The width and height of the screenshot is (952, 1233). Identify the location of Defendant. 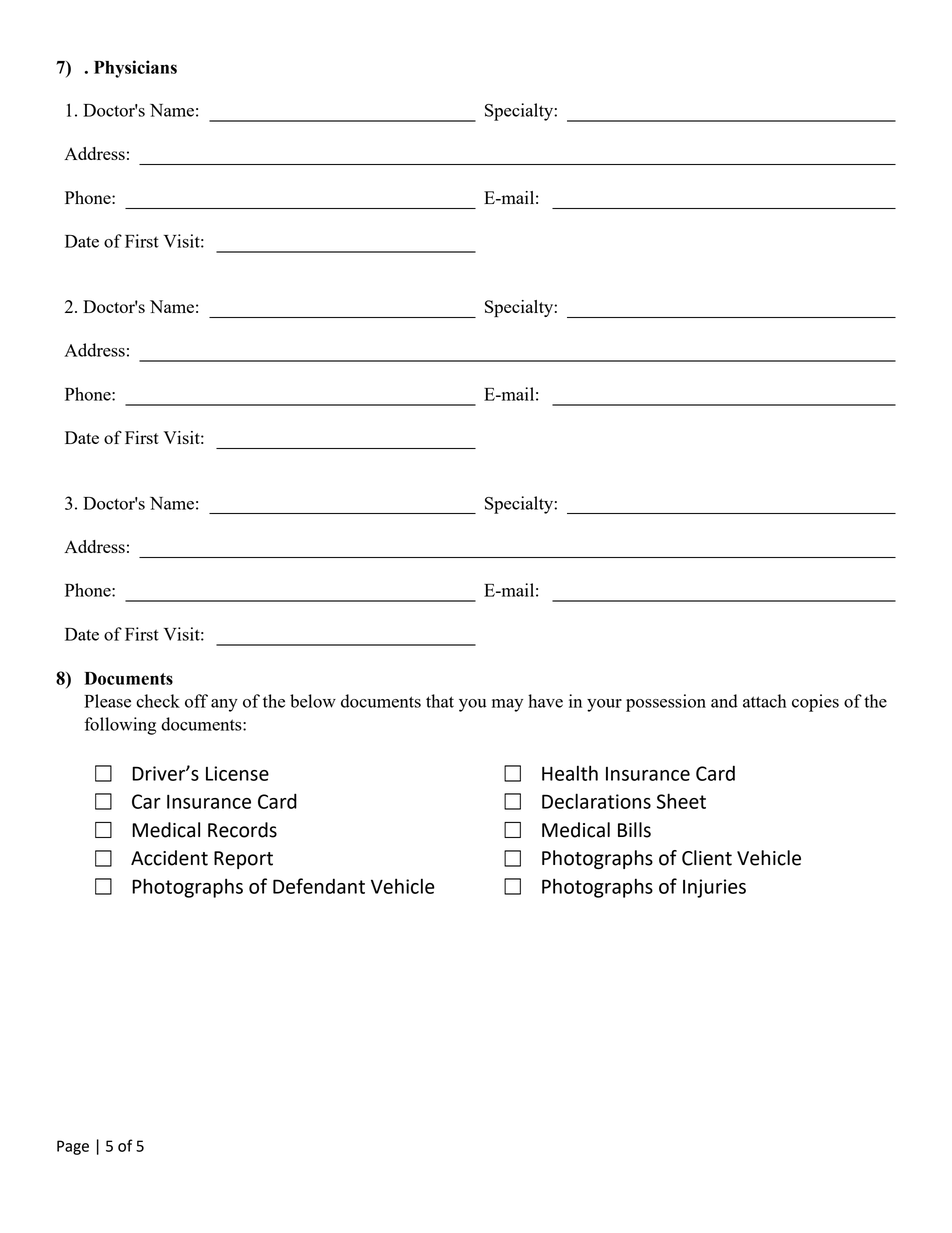
(319, 886).
